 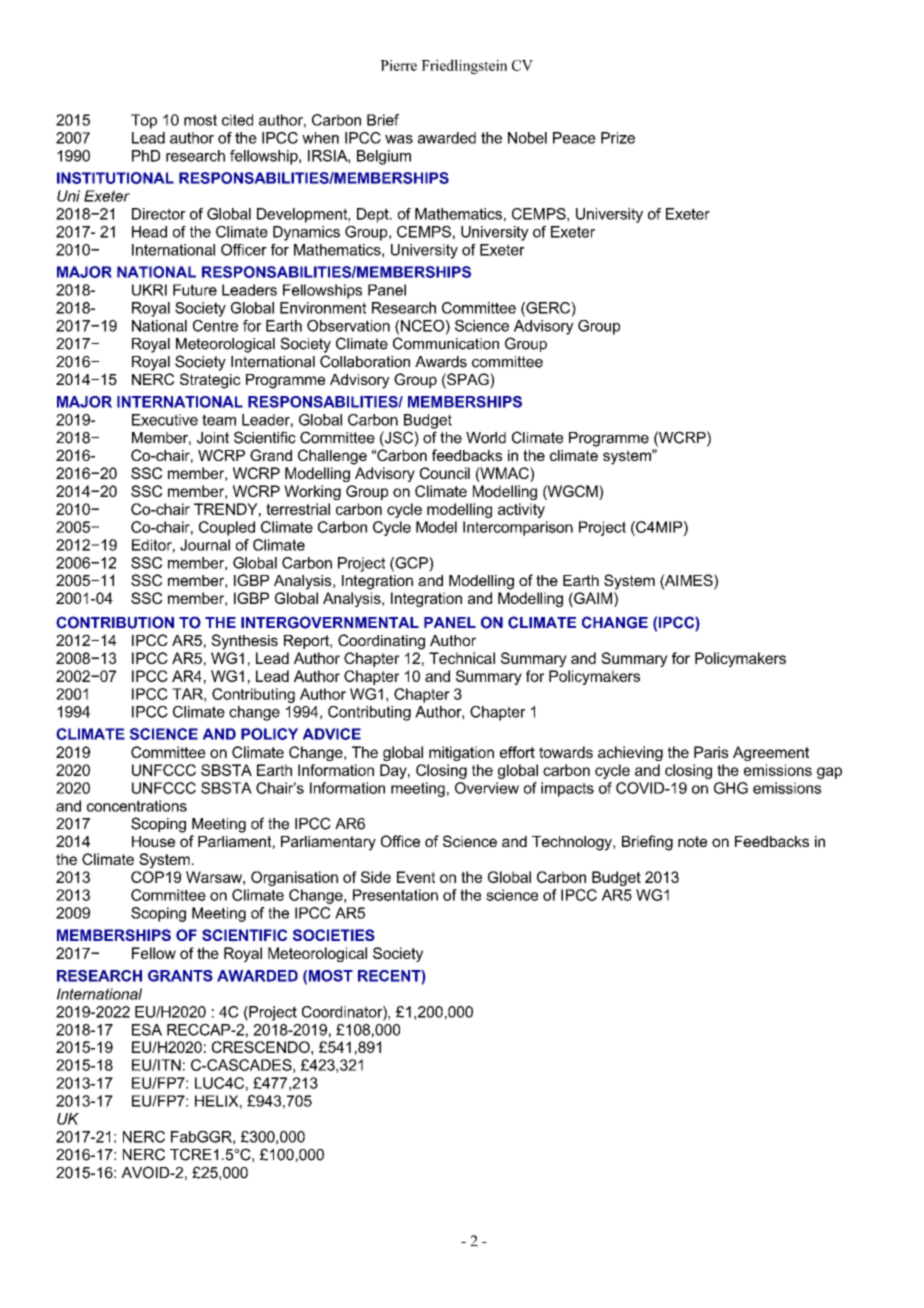 I want to click on ESA, so click(x=147, y=1030).
